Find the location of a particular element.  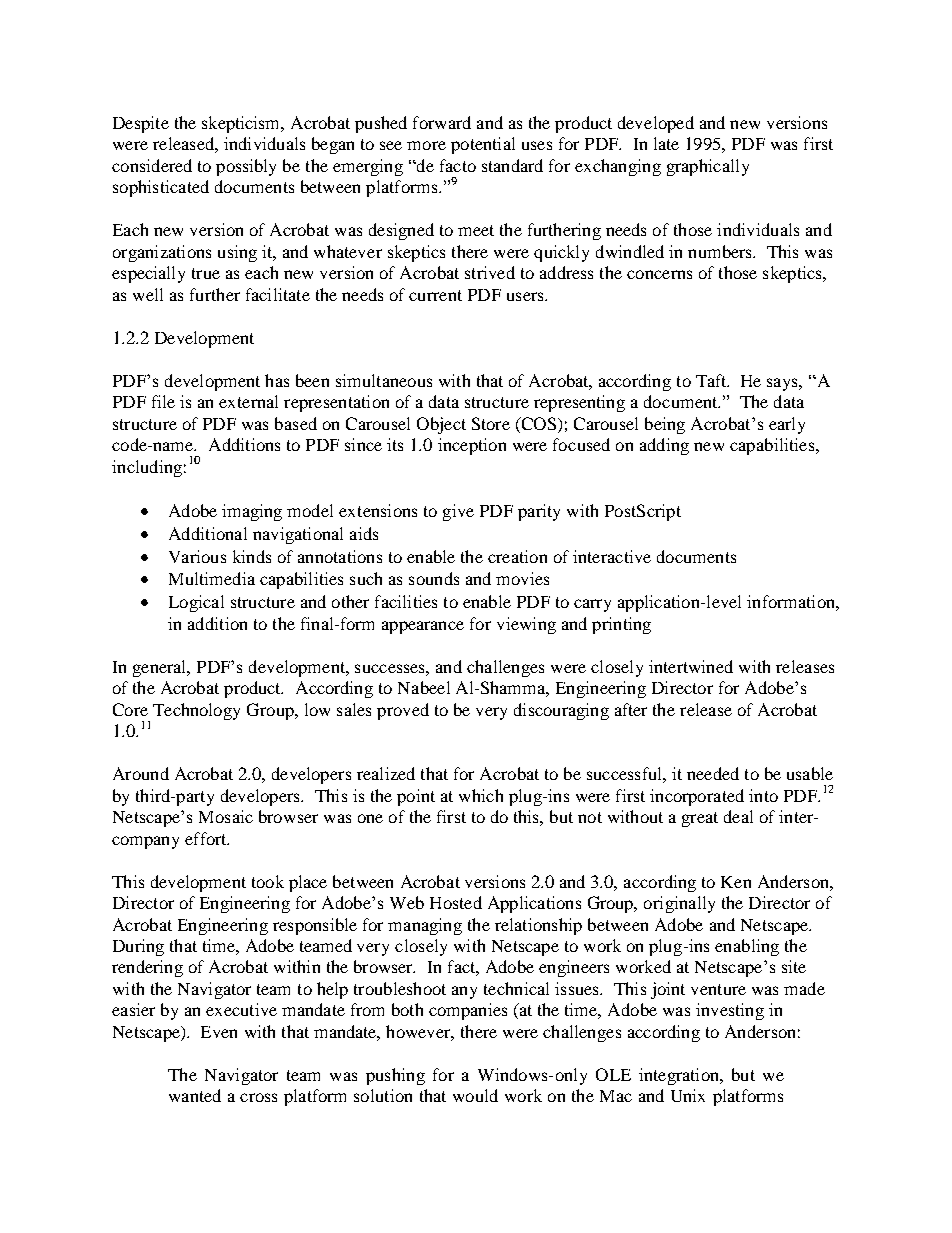

possibly is located at coordinates (246, 167).
